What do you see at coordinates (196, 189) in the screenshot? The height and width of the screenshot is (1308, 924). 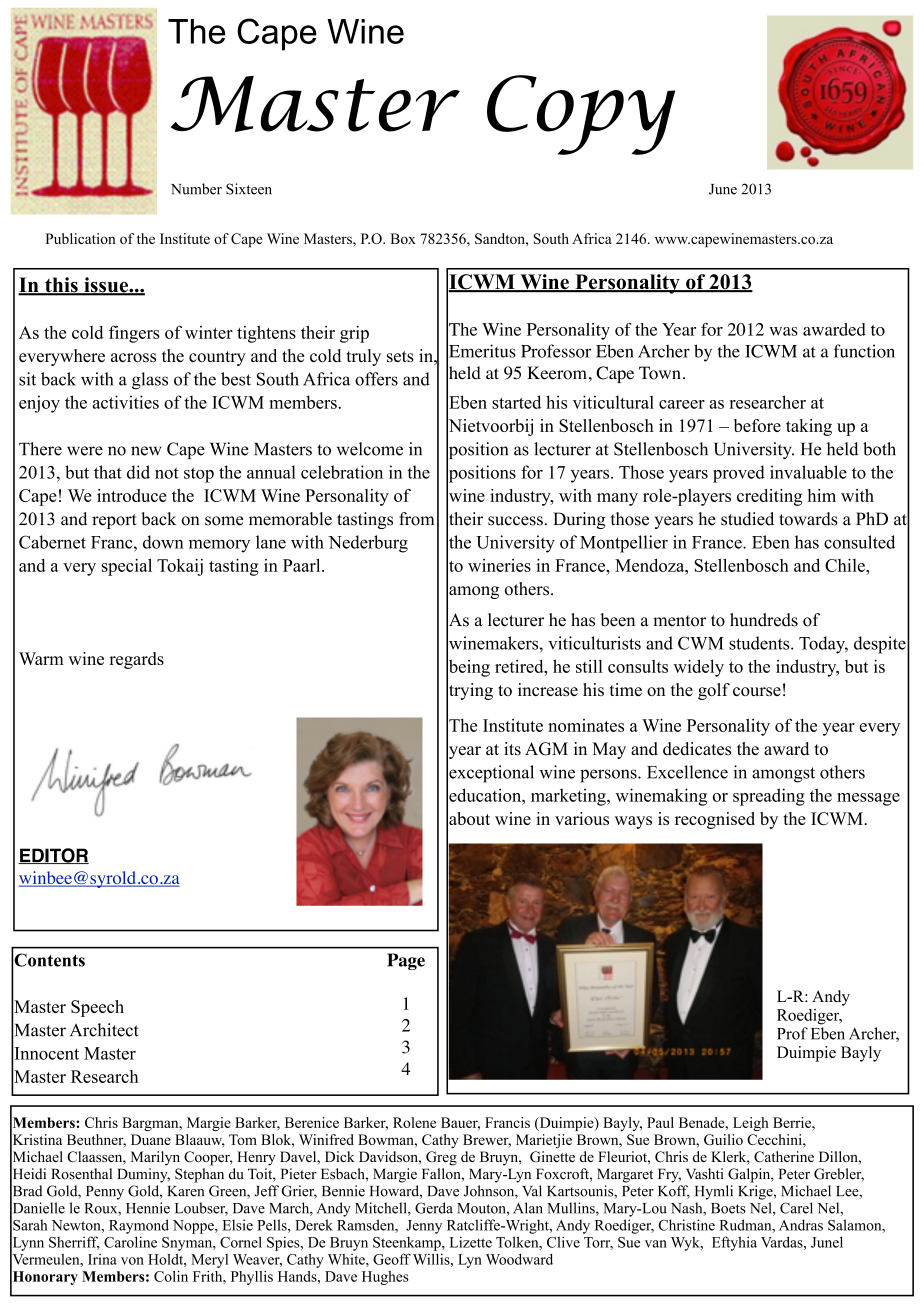 I see `Number` at bounding box center [196, 189].
